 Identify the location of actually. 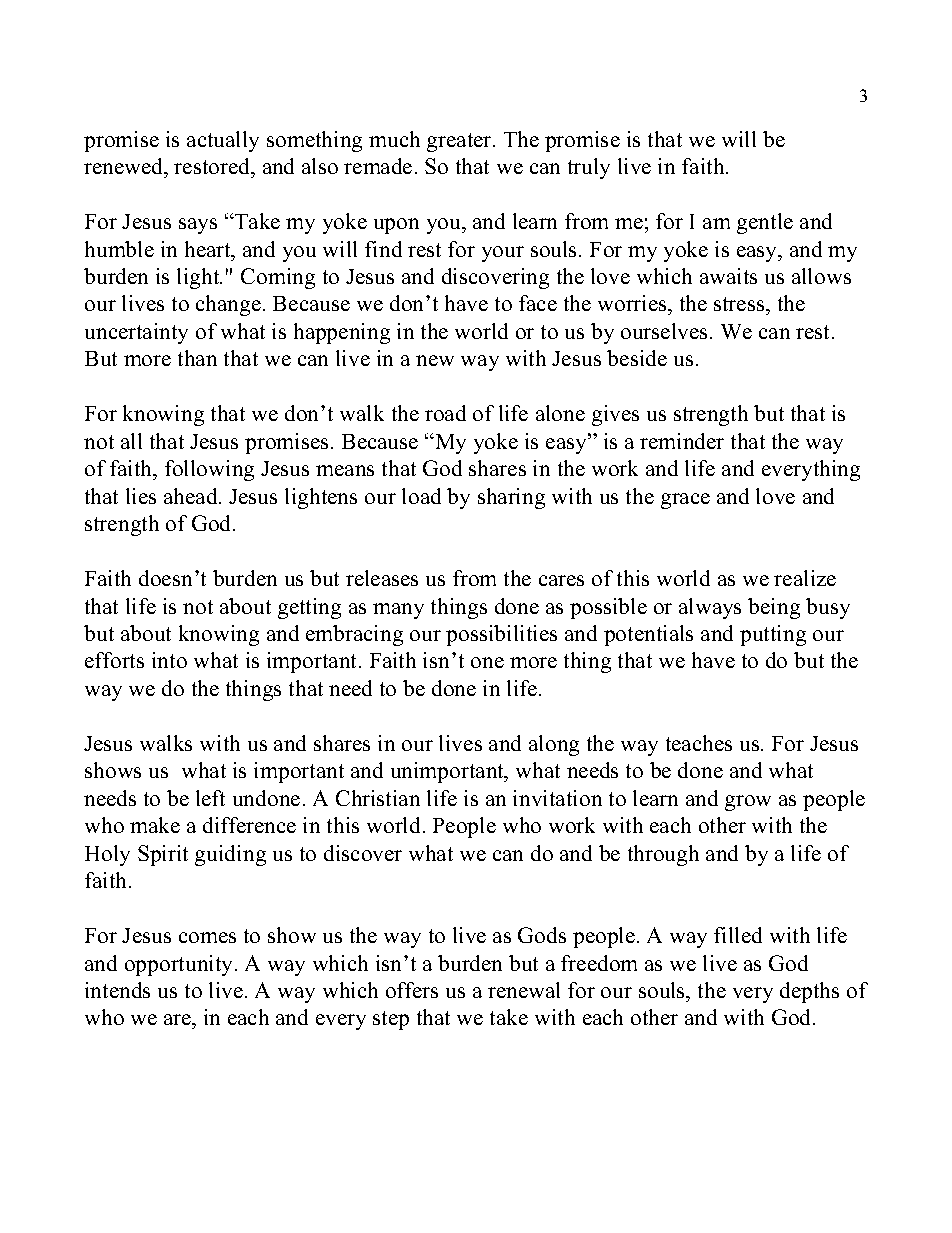
(223, 141).
